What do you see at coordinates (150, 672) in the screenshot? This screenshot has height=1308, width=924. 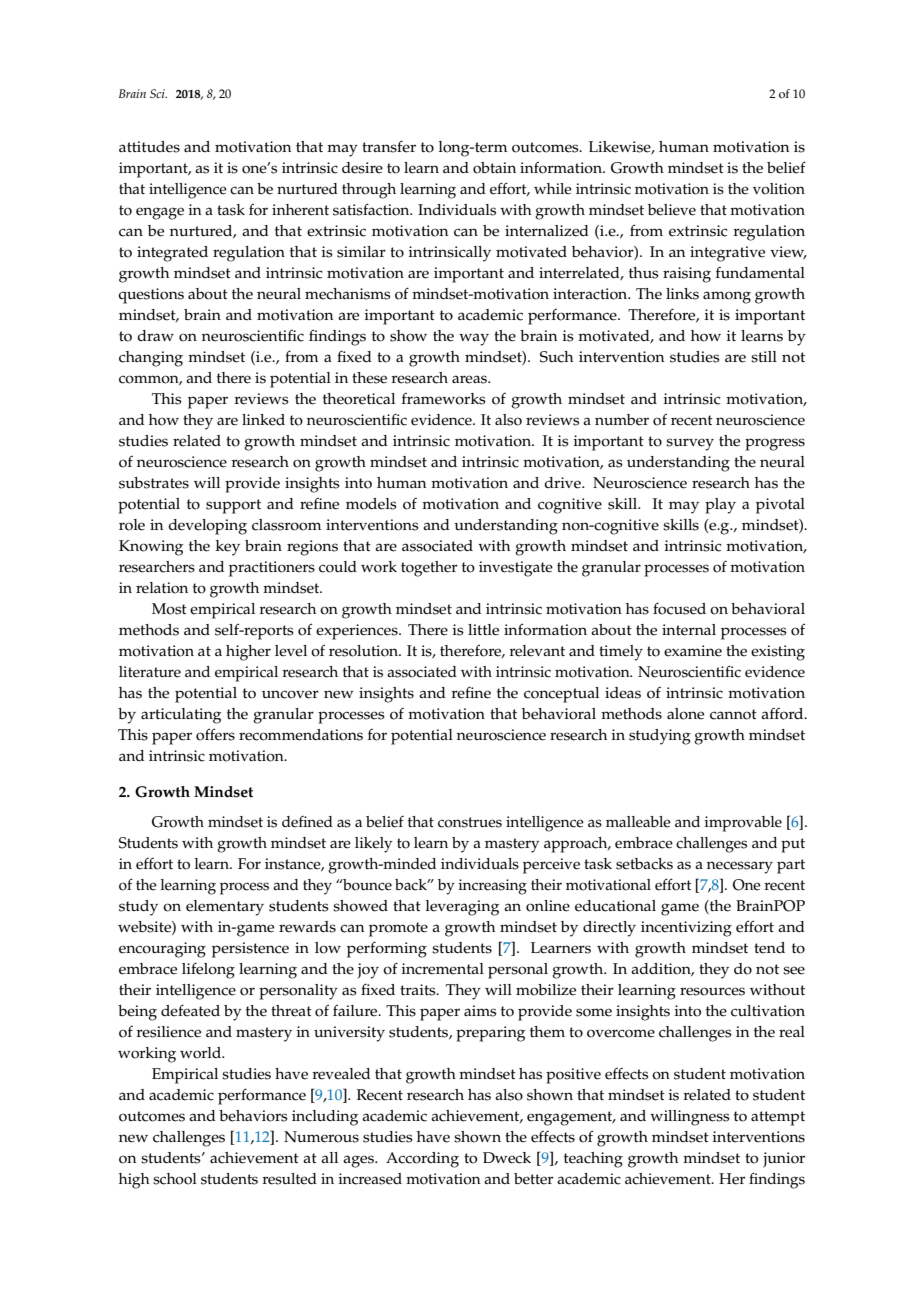 I see `literature` at bounding box center [150, 672].
